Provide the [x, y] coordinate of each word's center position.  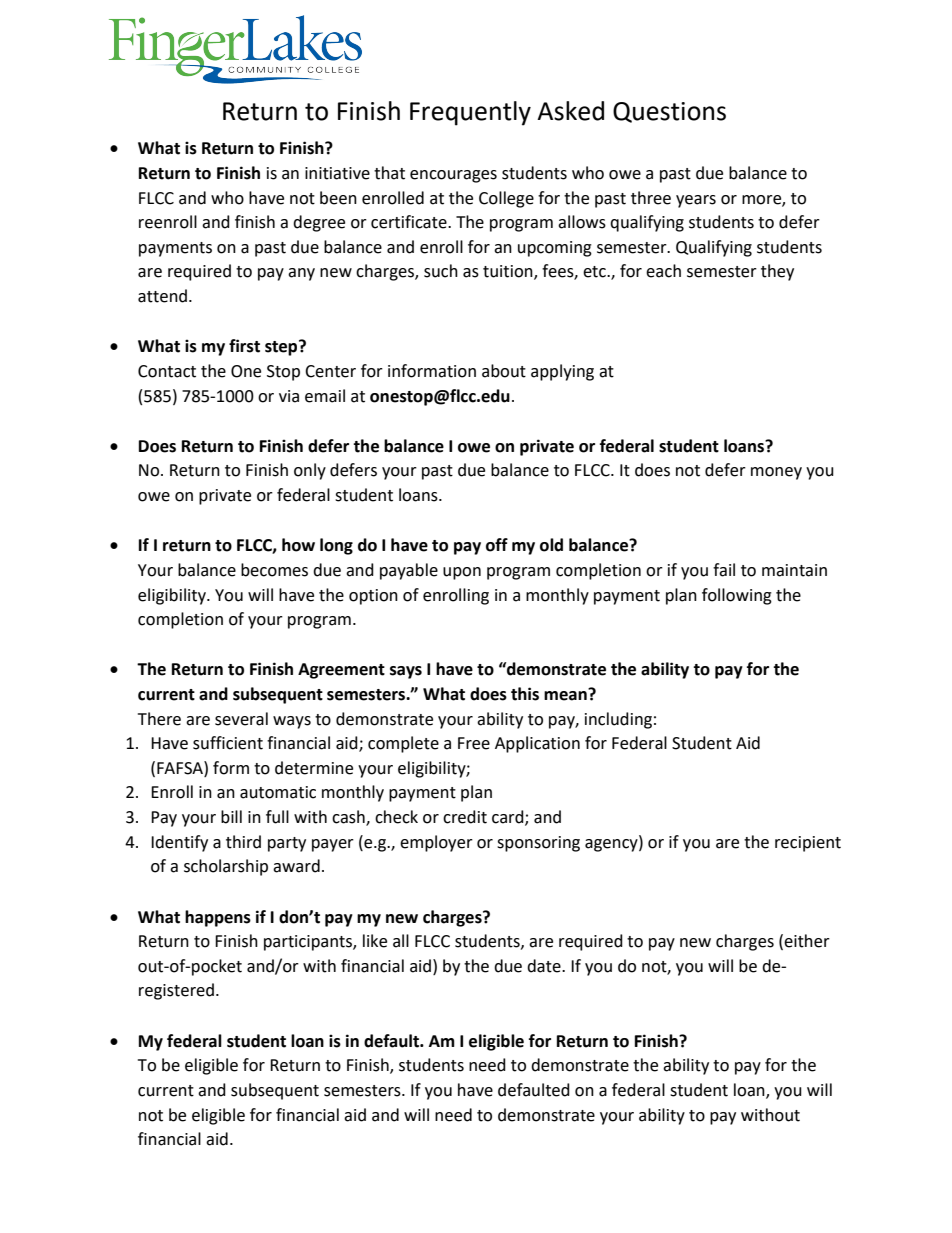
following [737, 596]
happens [218, 918]
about [504, 371]
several [241, 719]
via [289, 396]
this [525, 694]
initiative [337, 173]
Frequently [470, 113]
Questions [669, 112]
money [776, 473]
